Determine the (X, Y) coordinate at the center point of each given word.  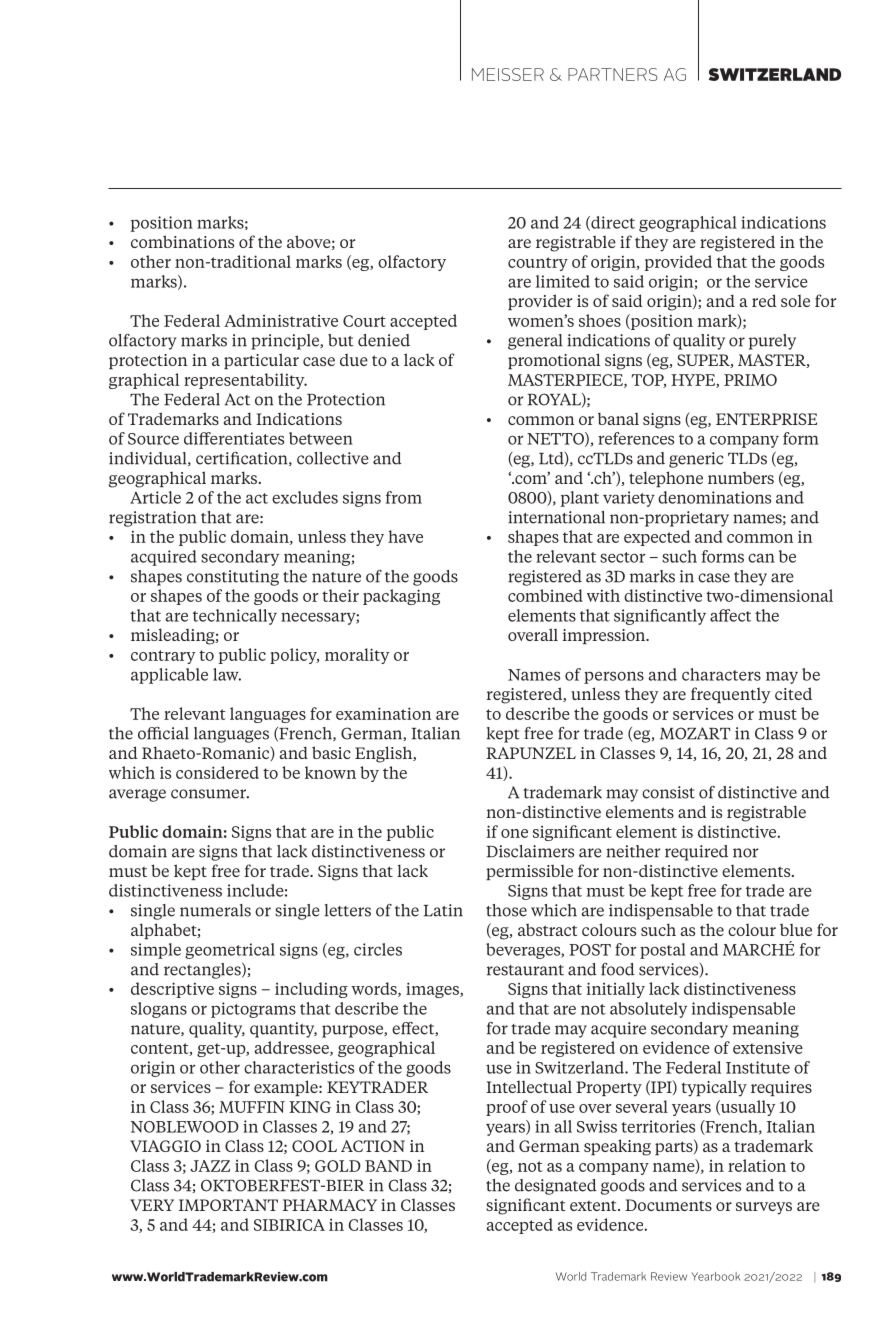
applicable (169, 676)
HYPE (694, 381)
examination (383, 713)
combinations (182, 241)
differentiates (234, 438)
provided (678, 263)
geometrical (230, 951)
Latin (443, 910)
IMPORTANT (228, 1205)
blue (796, 929)
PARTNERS (613, 74)
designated (556, 1187)
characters (721, 674)
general (535, 342)
